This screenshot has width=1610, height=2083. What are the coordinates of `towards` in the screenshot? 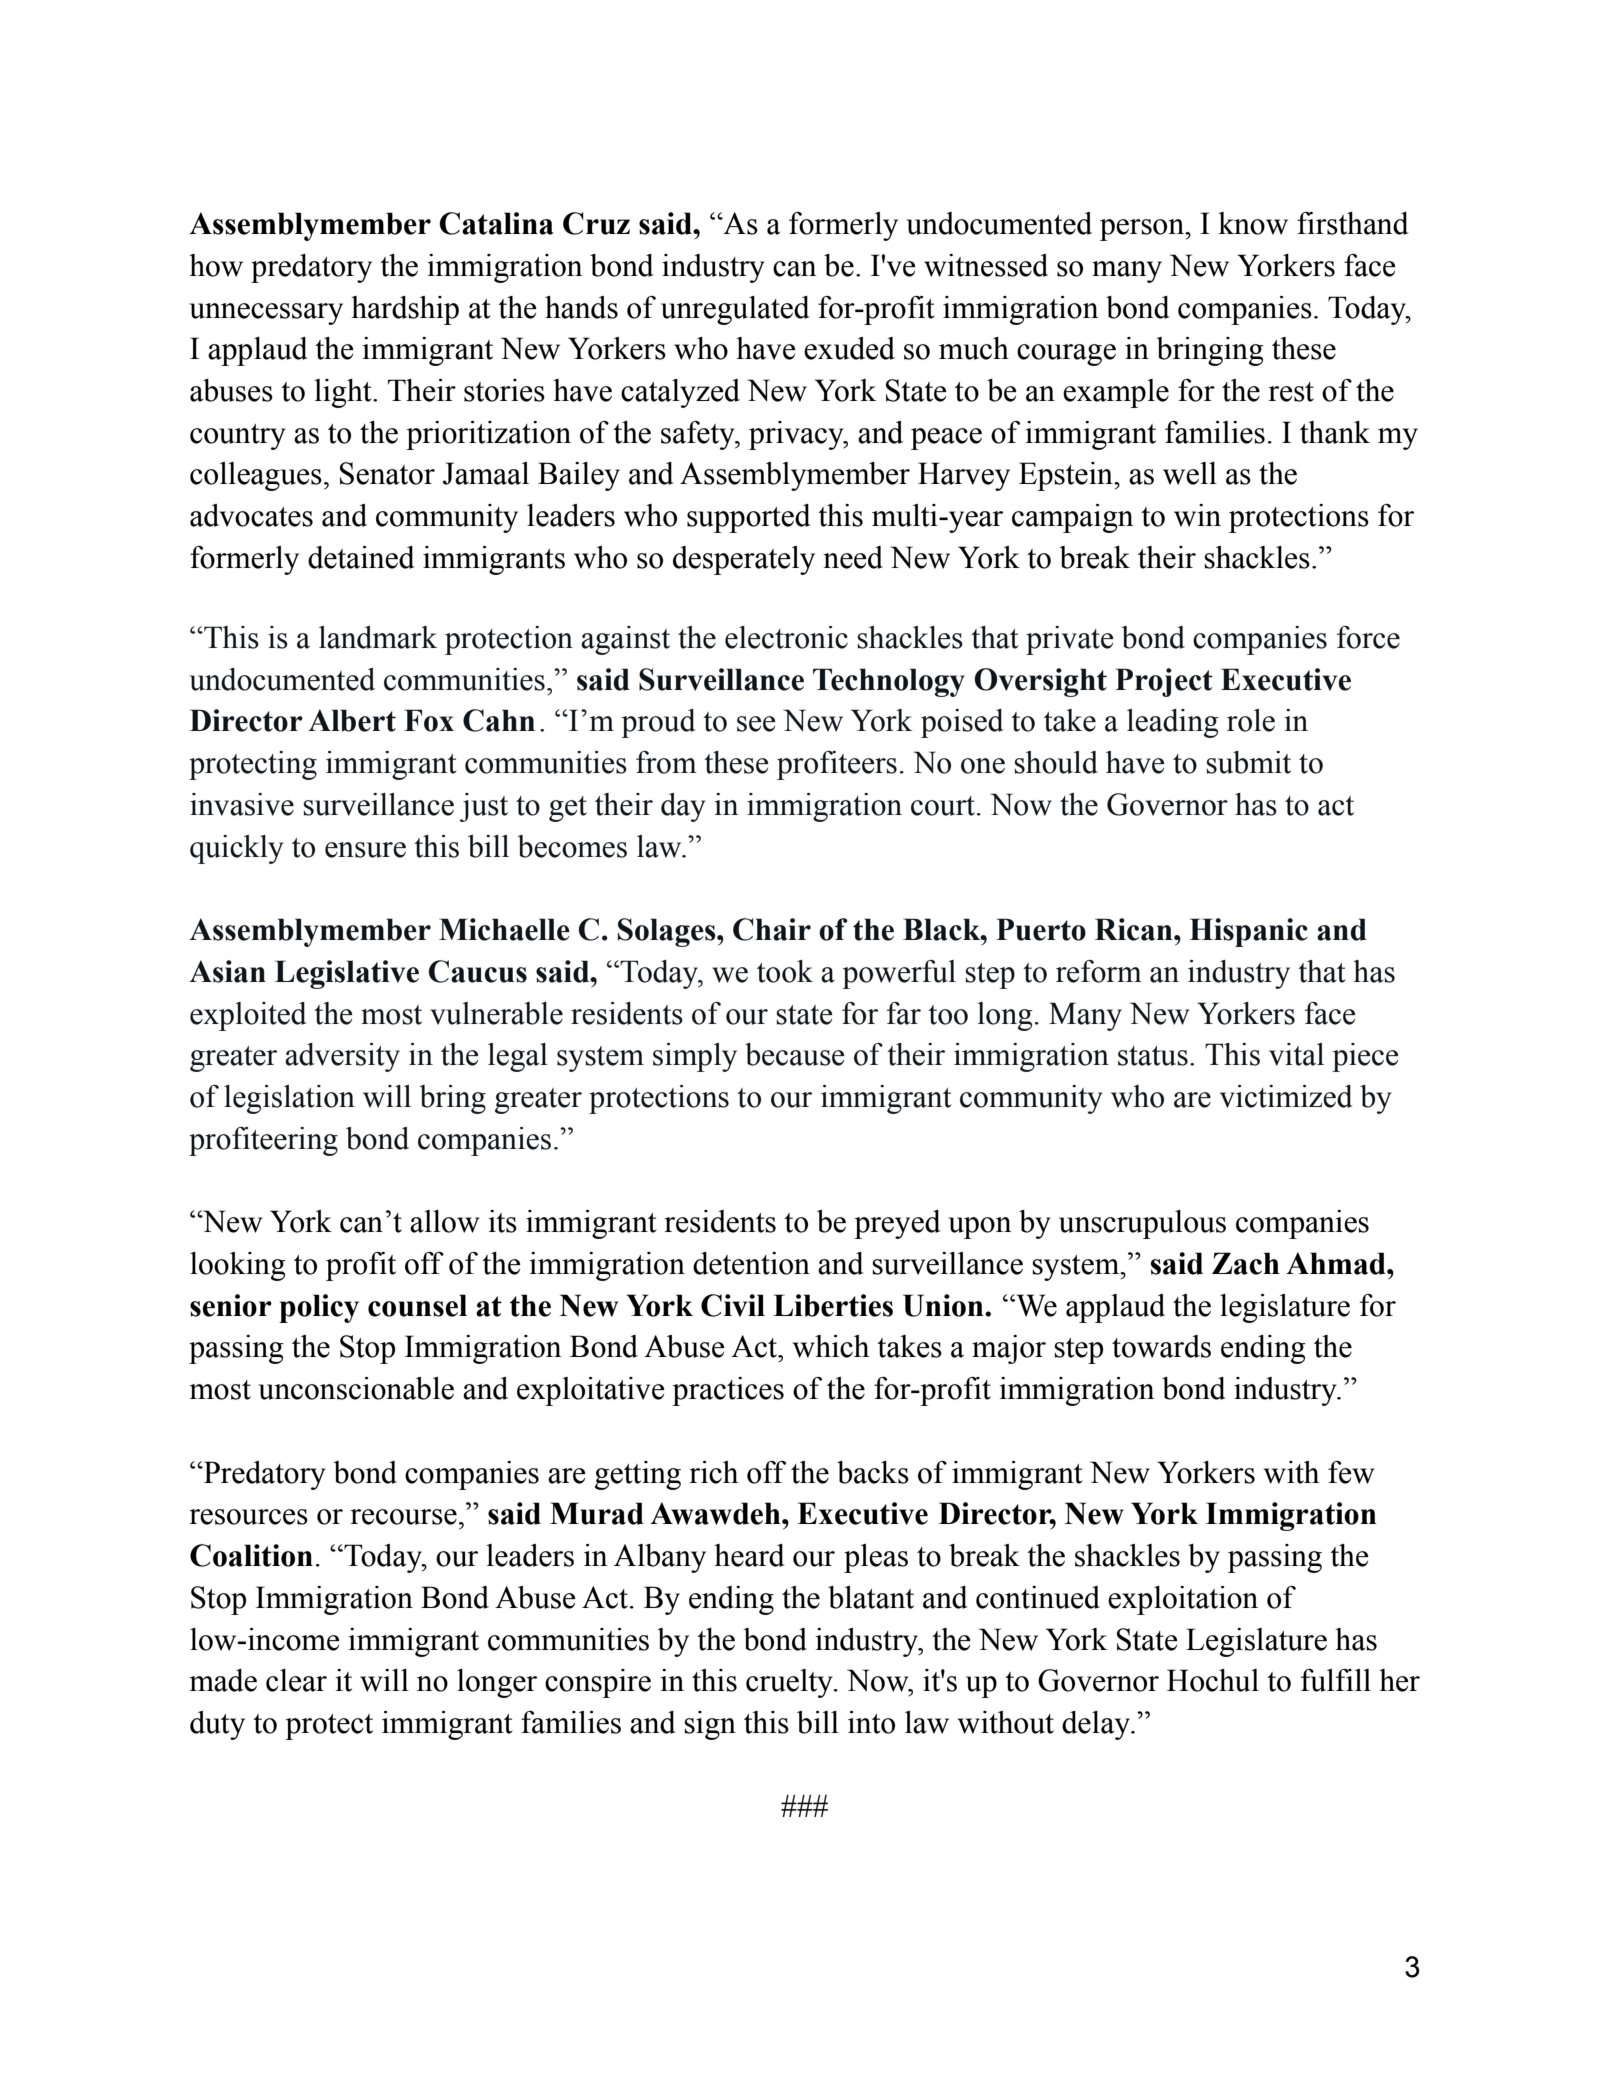 It's located at (1161, 1346).
